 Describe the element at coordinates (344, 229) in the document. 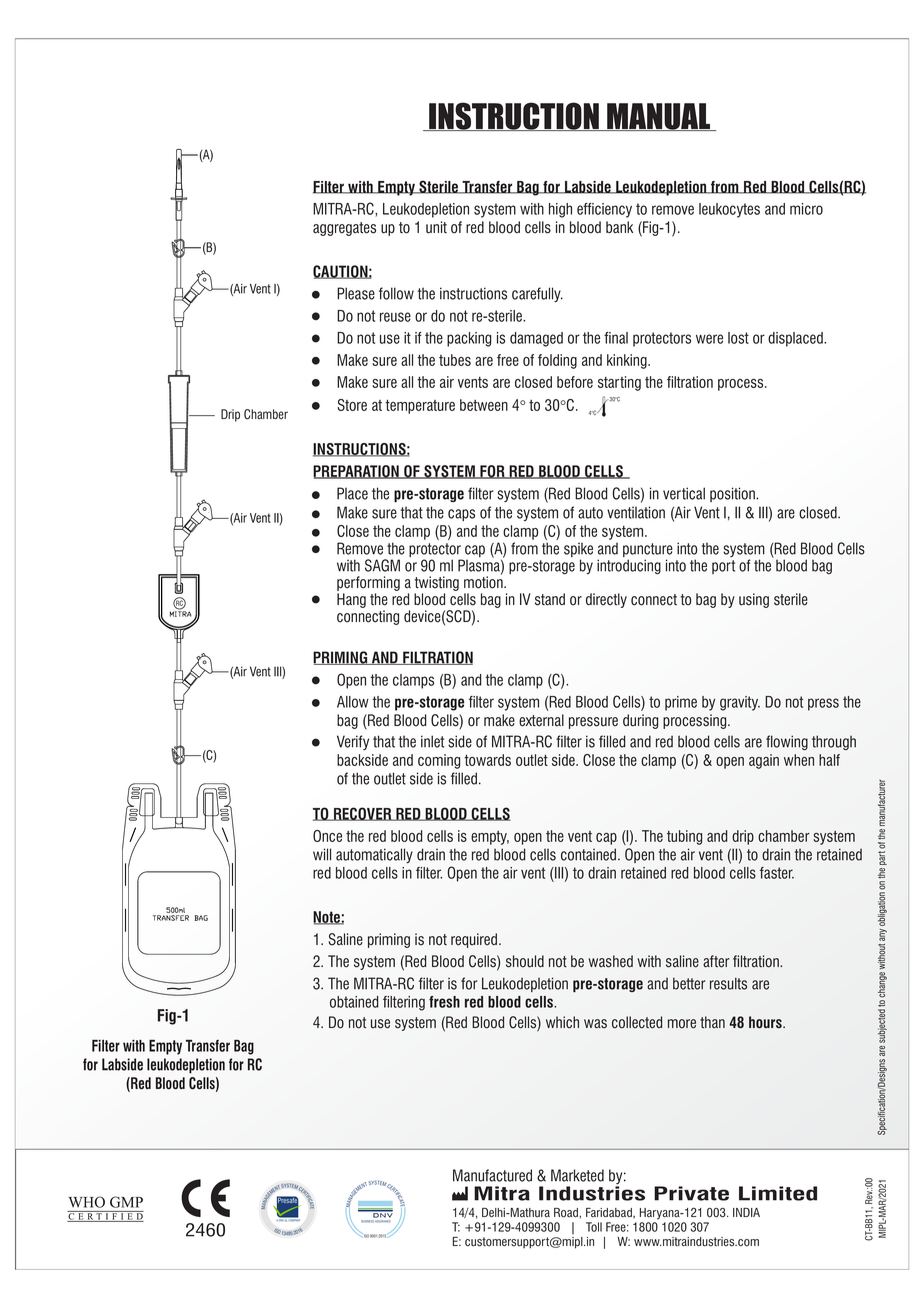

I see `aggregates` at that location.
